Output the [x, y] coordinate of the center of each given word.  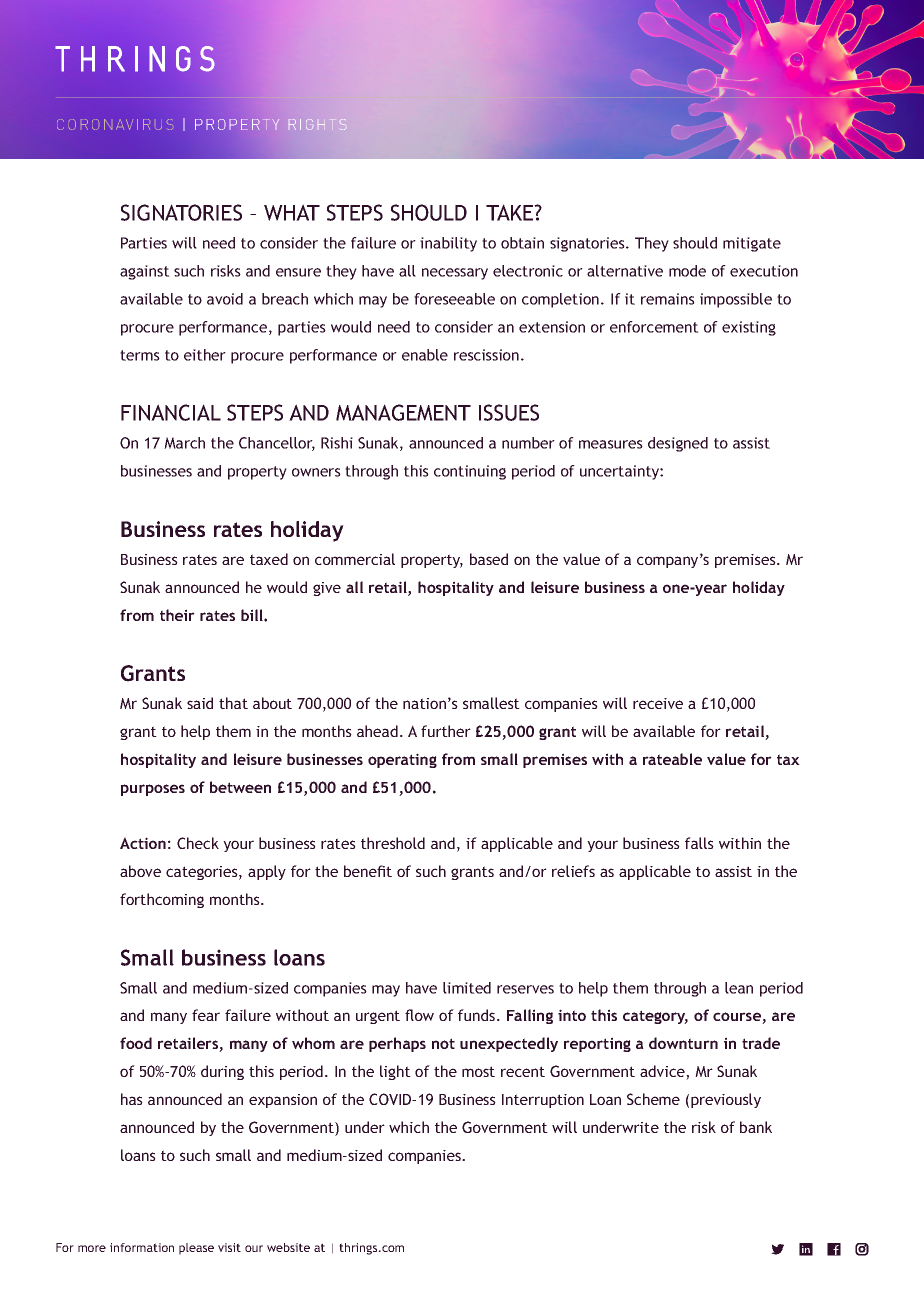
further [446, 731]
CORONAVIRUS [115, 124]
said [200, 703]
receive [658, 703]
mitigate [752, 244]
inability [448, 244]
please [196, 1249]
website [288, 1247]
